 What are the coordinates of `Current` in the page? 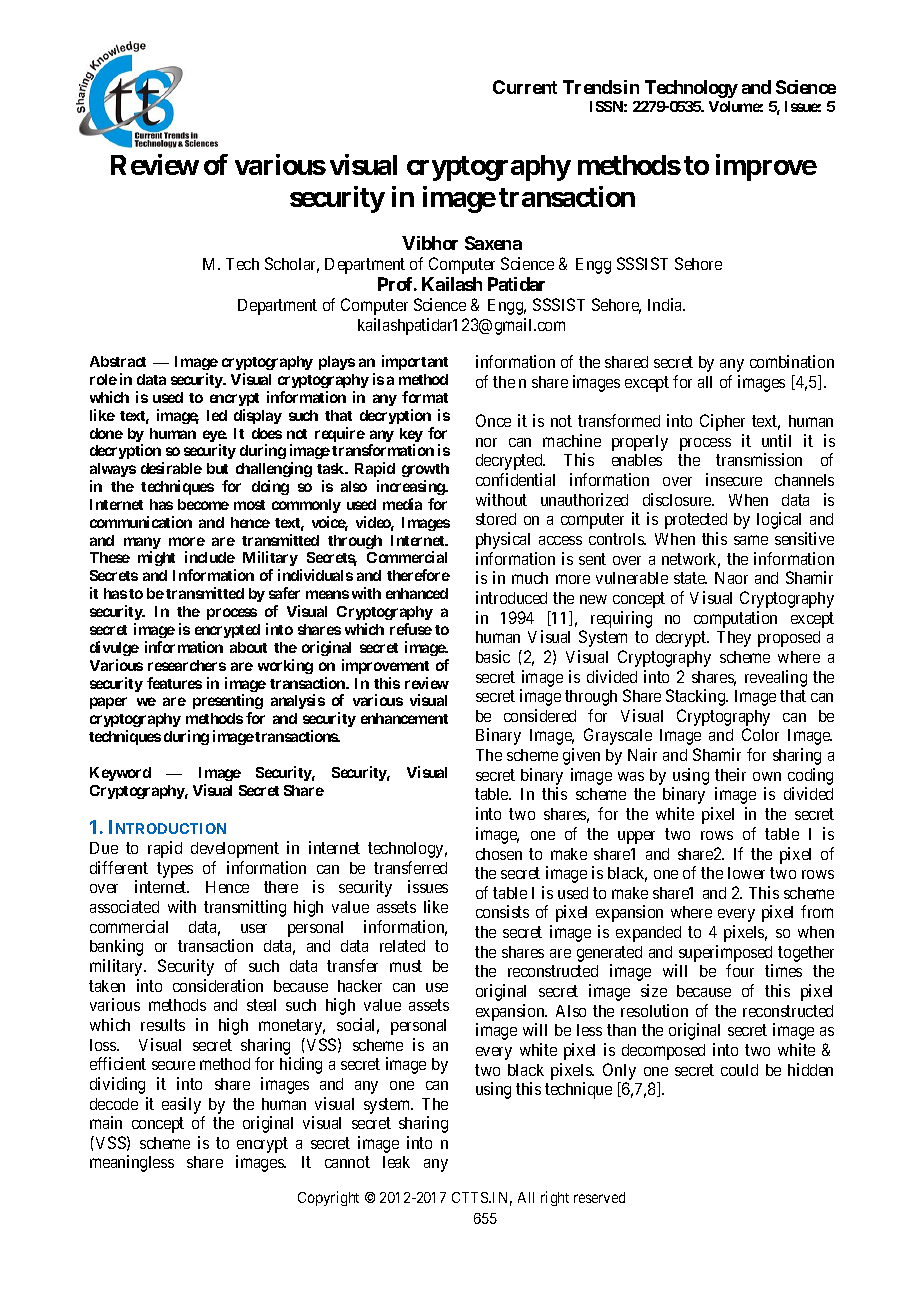 It's located at (525, 87).
